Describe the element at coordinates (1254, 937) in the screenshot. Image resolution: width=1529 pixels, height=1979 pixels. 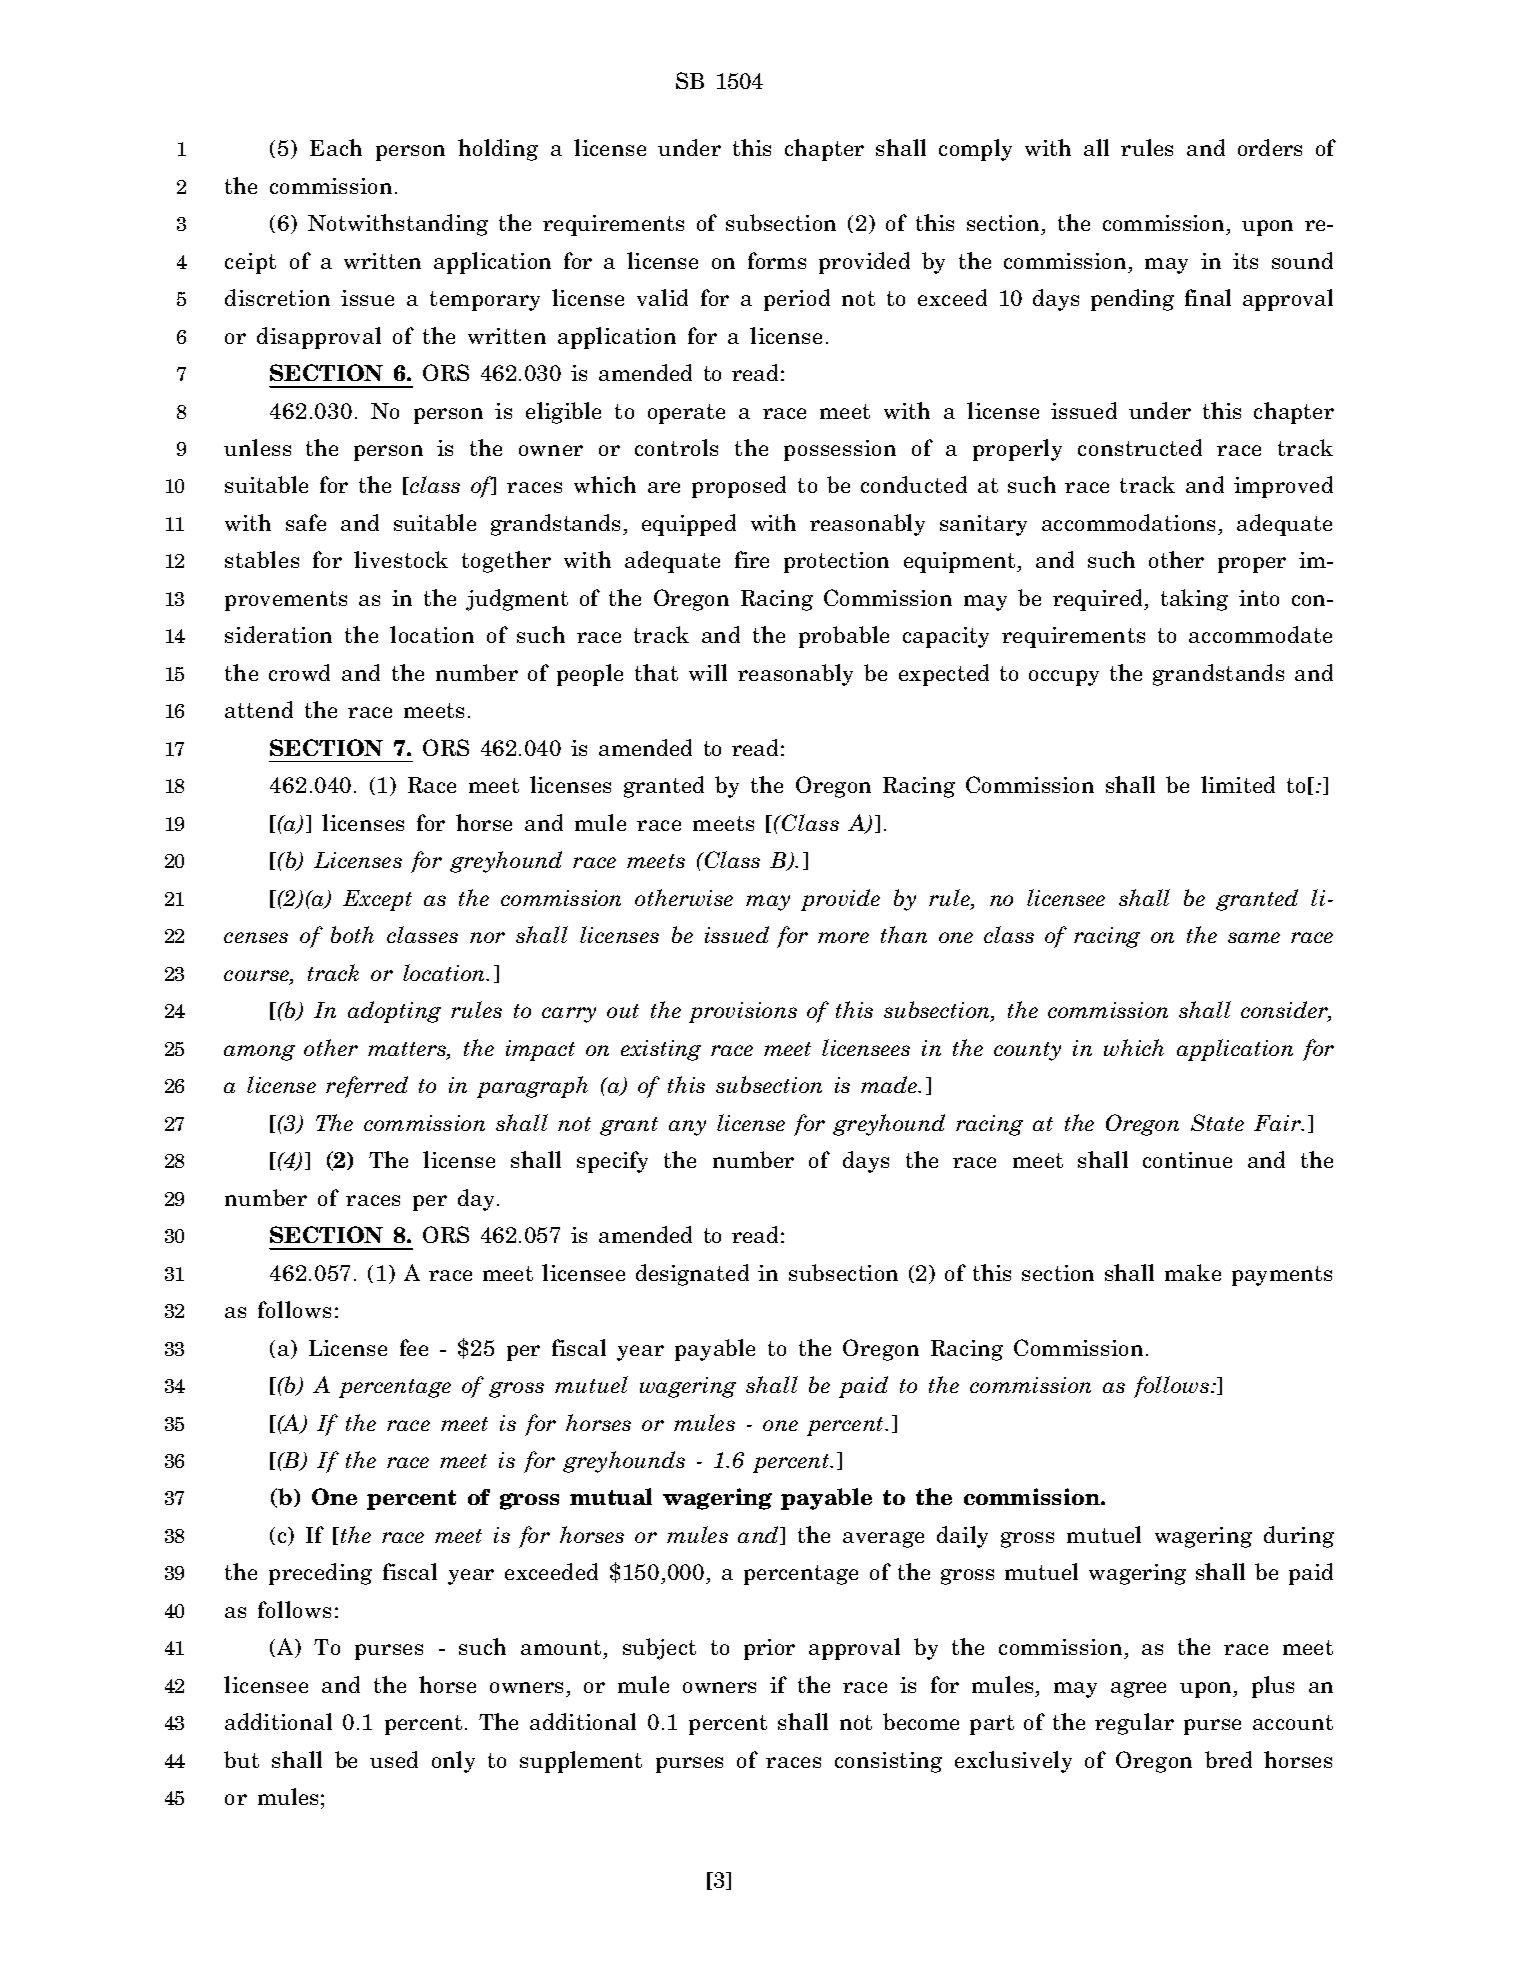
I see `same` at that location.
